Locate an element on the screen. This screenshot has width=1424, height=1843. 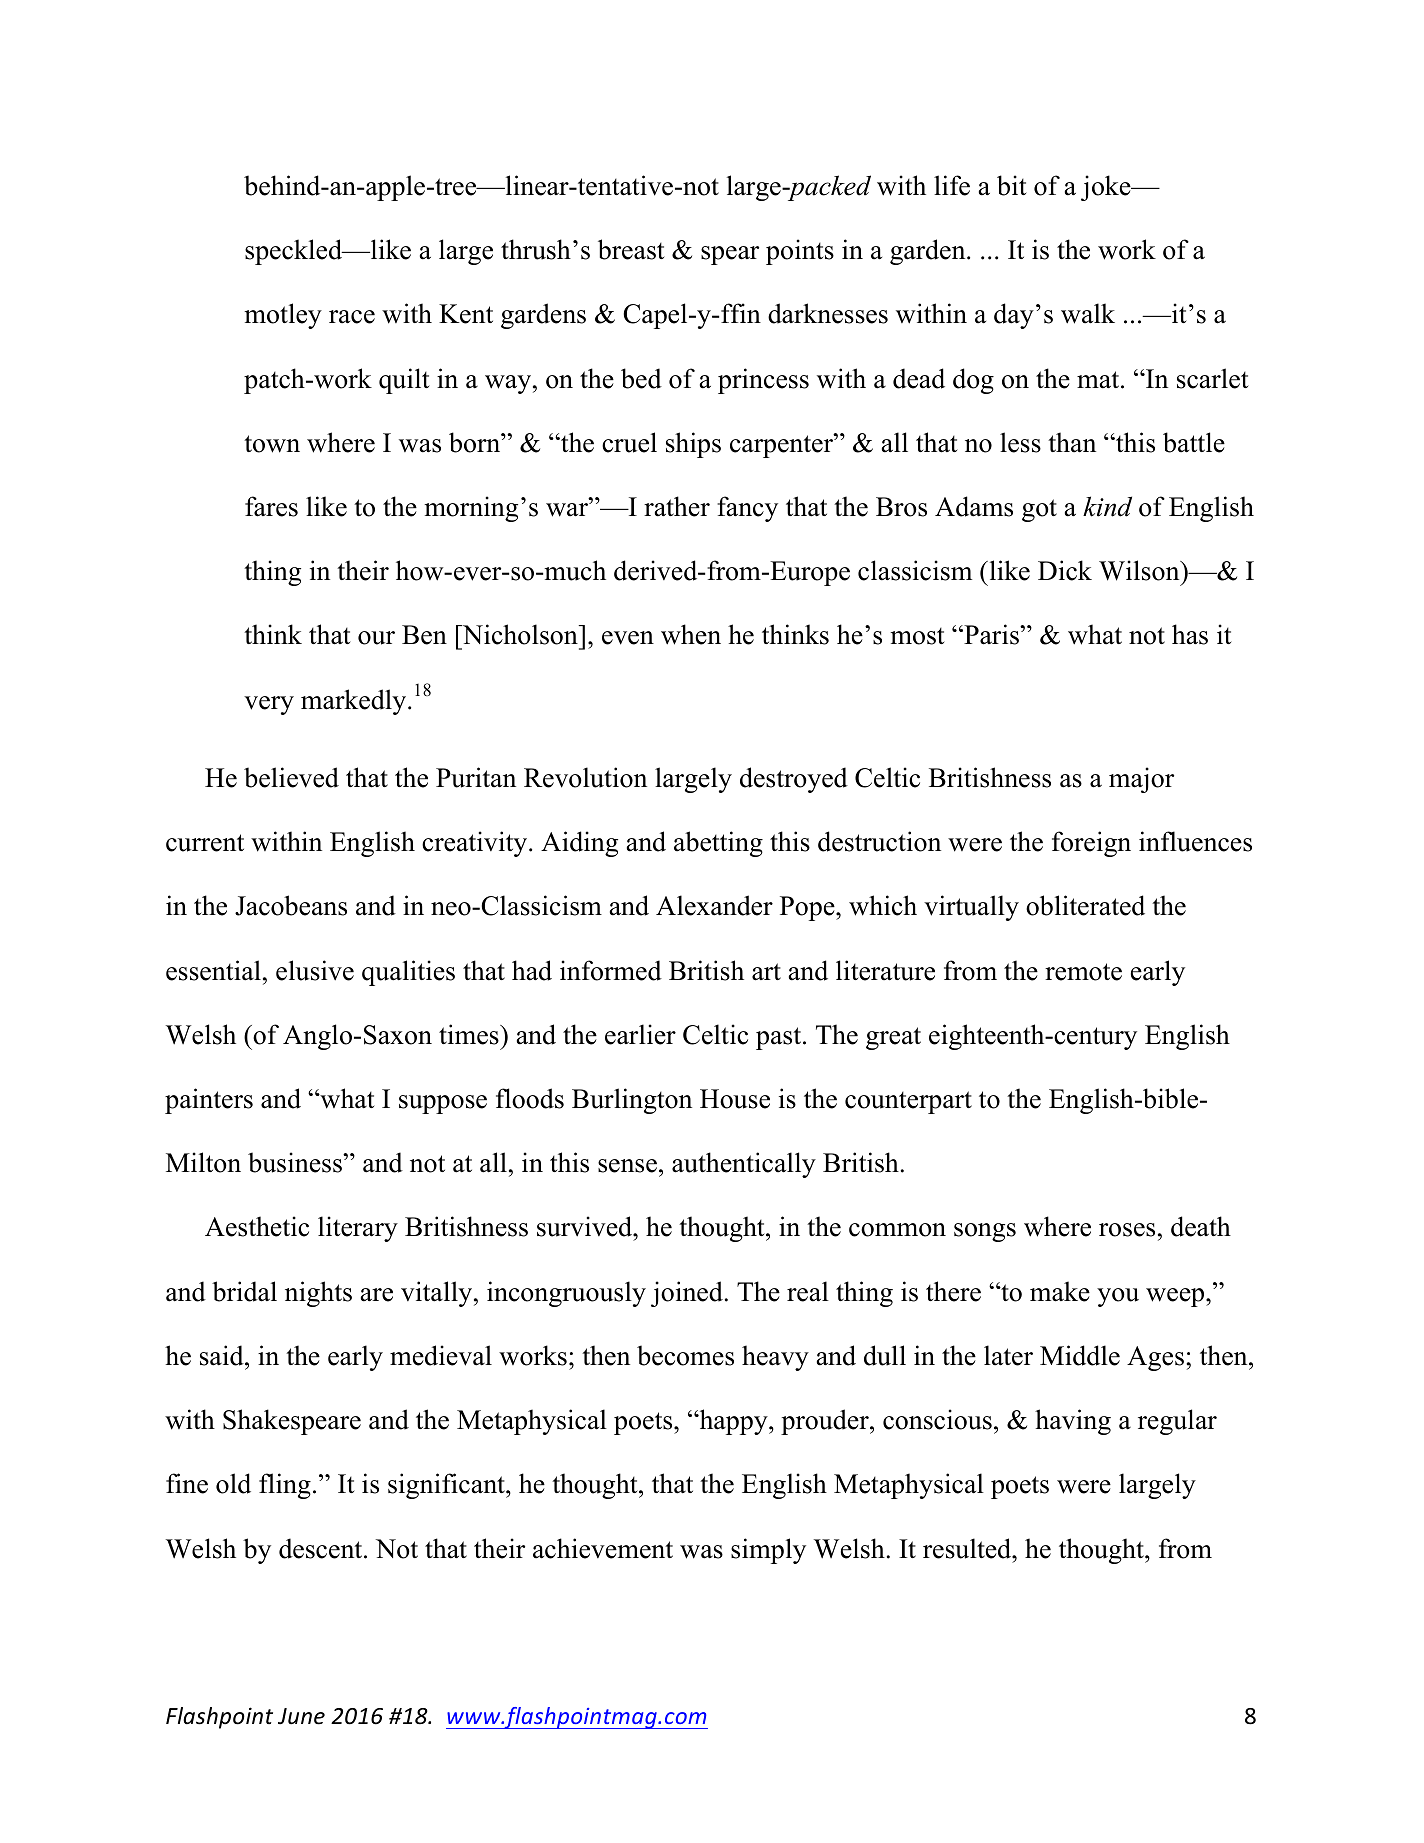
fling is located at coordinates (285, 1486).
